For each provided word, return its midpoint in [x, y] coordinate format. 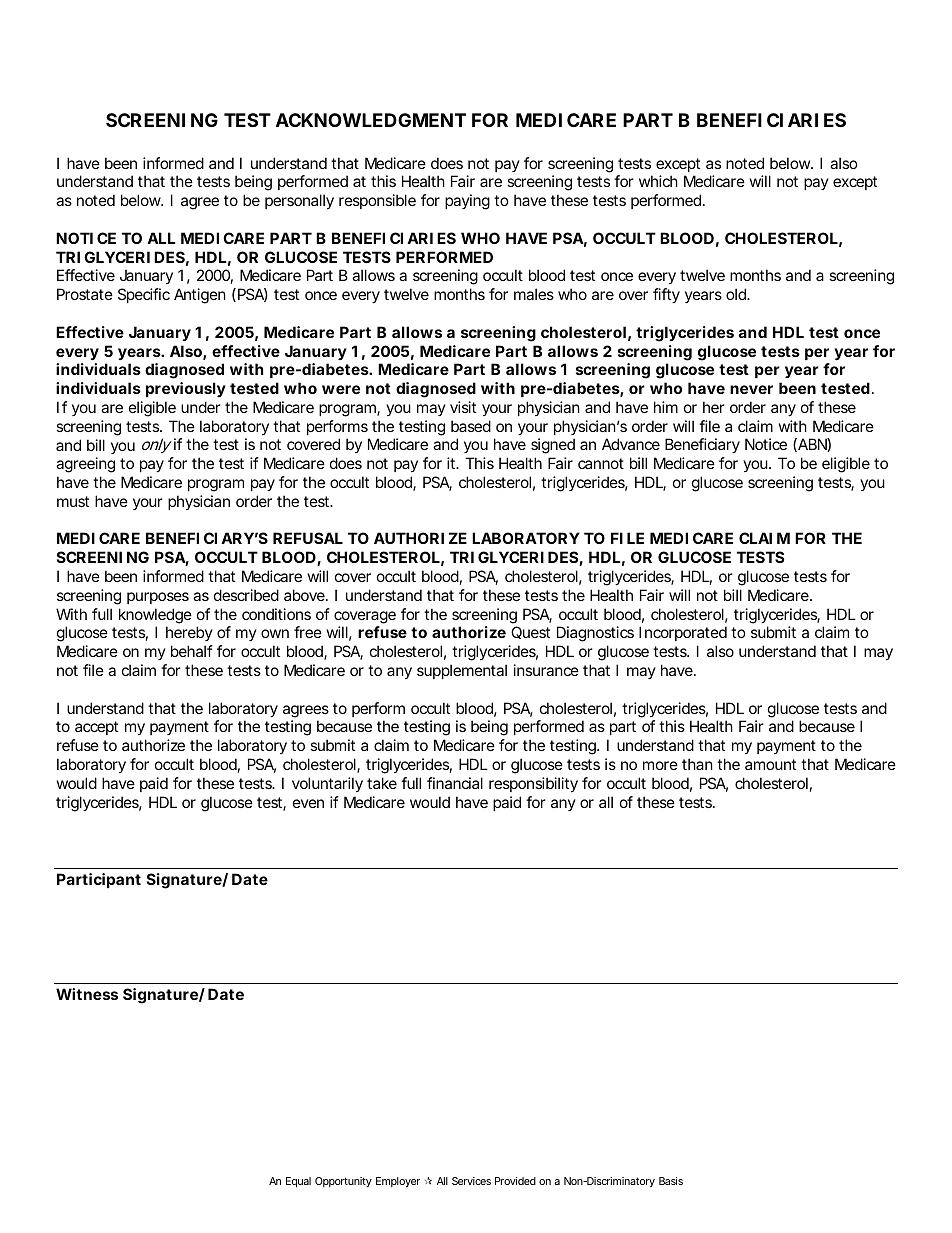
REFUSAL [308, 538]
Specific [144, 295]
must [73, 501]
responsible [377, 201]
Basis [671, 1181]
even [308, 803]
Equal [298, 1182]
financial [455, 783]
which [658, 181]
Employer [398, 1182]
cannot [601, 463]
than [697, 764]
